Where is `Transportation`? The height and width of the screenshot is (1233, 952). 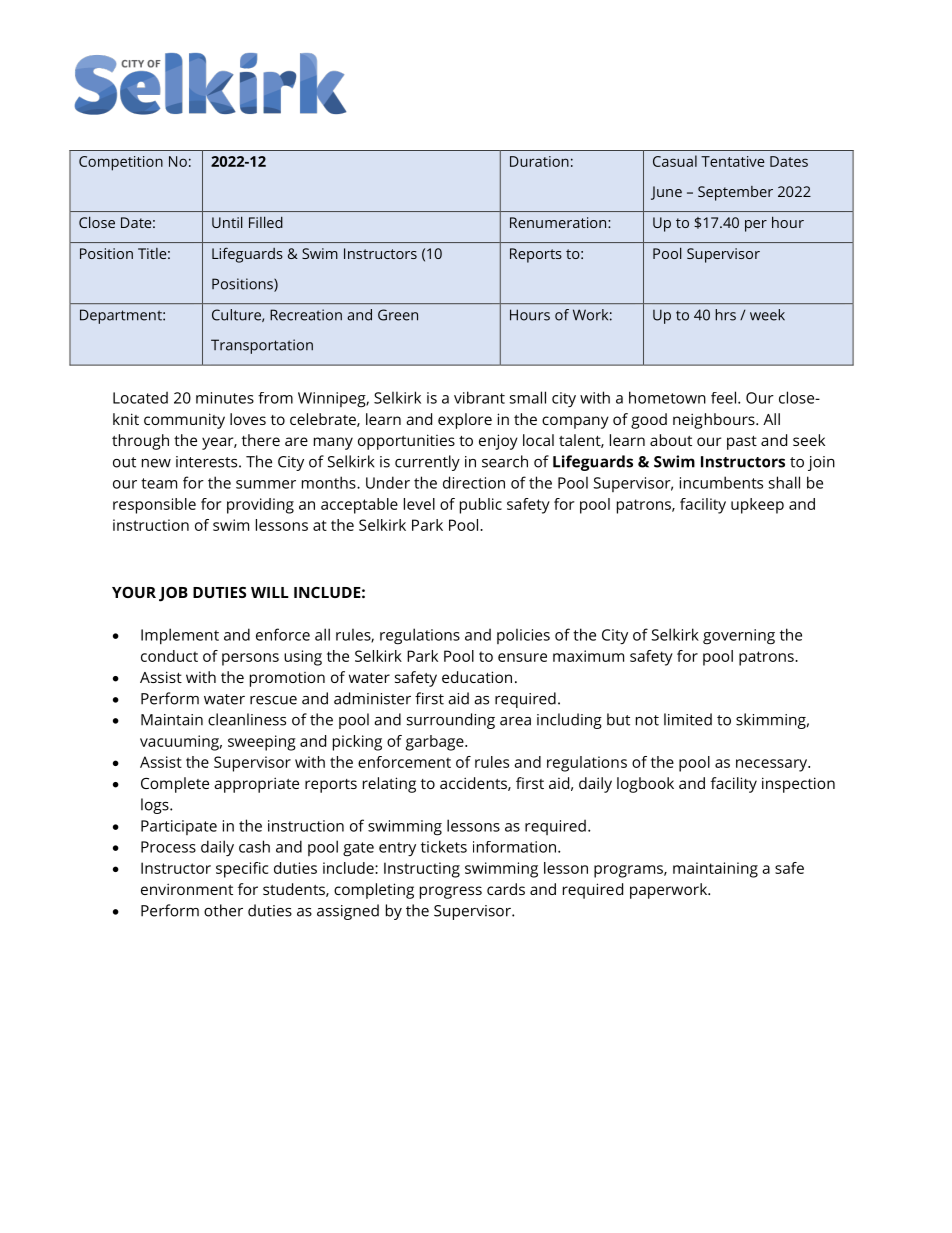
Transportation is located at coordinates (262, 346).
